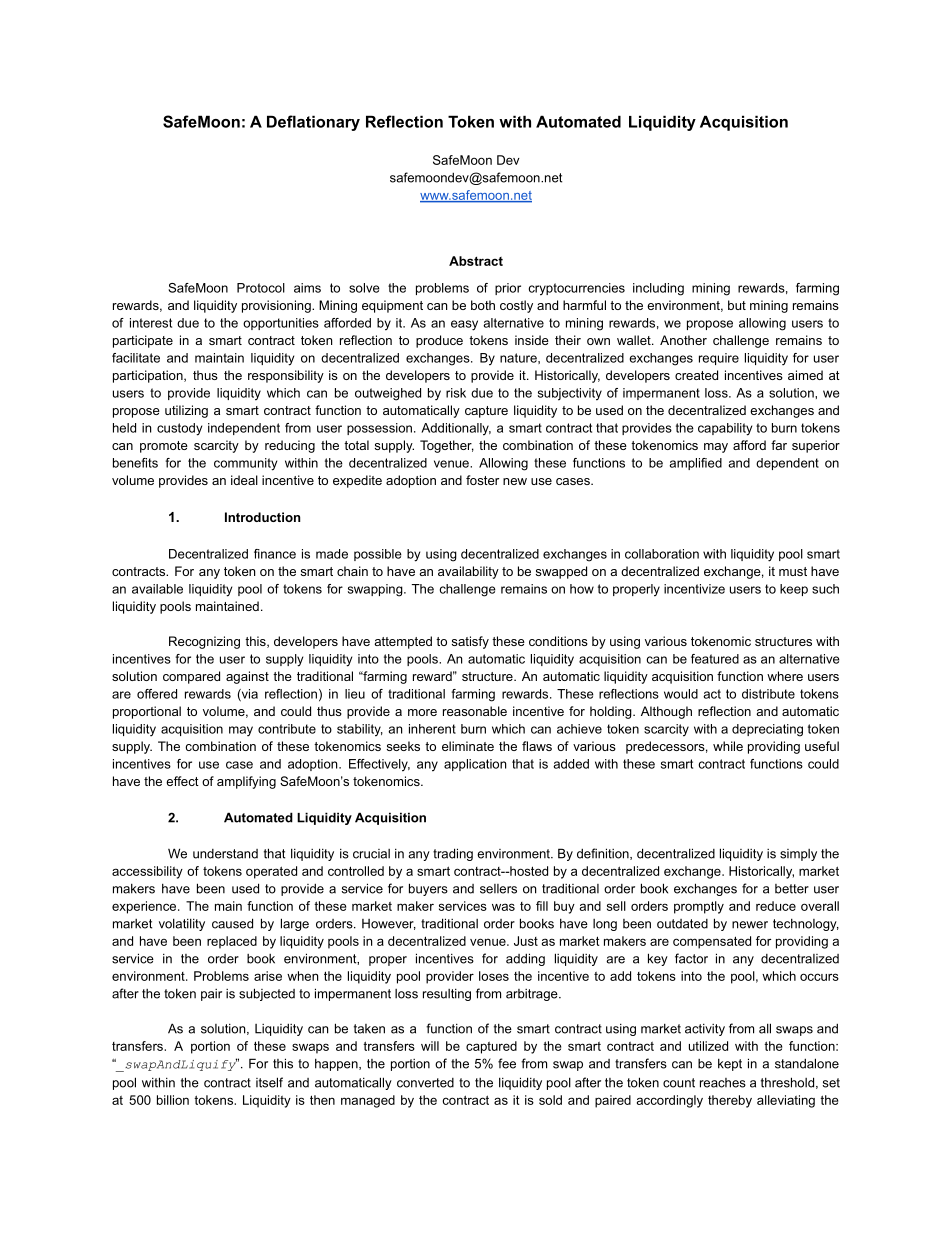  What do you see at coordinates (313, 123) in the screenshot?
I see `Deflationary` at bounding box center [313, 123].
